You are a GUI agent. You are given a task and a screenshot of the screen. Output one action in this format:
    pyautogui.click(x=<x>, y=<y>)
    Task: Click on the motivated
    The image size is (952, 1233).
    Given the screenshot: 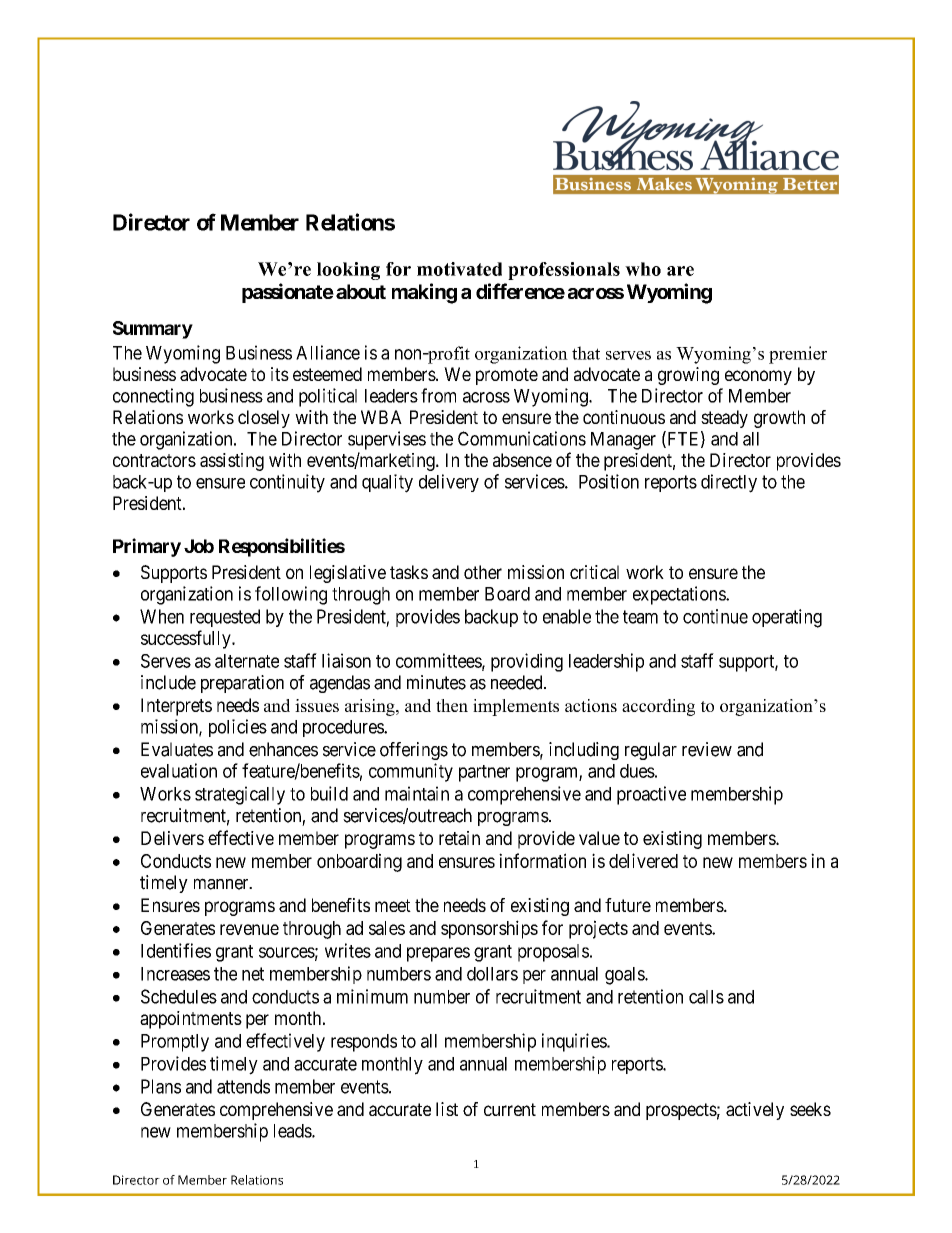 What is the action you would take?
    pyautogui.click(x=459, y=269)
